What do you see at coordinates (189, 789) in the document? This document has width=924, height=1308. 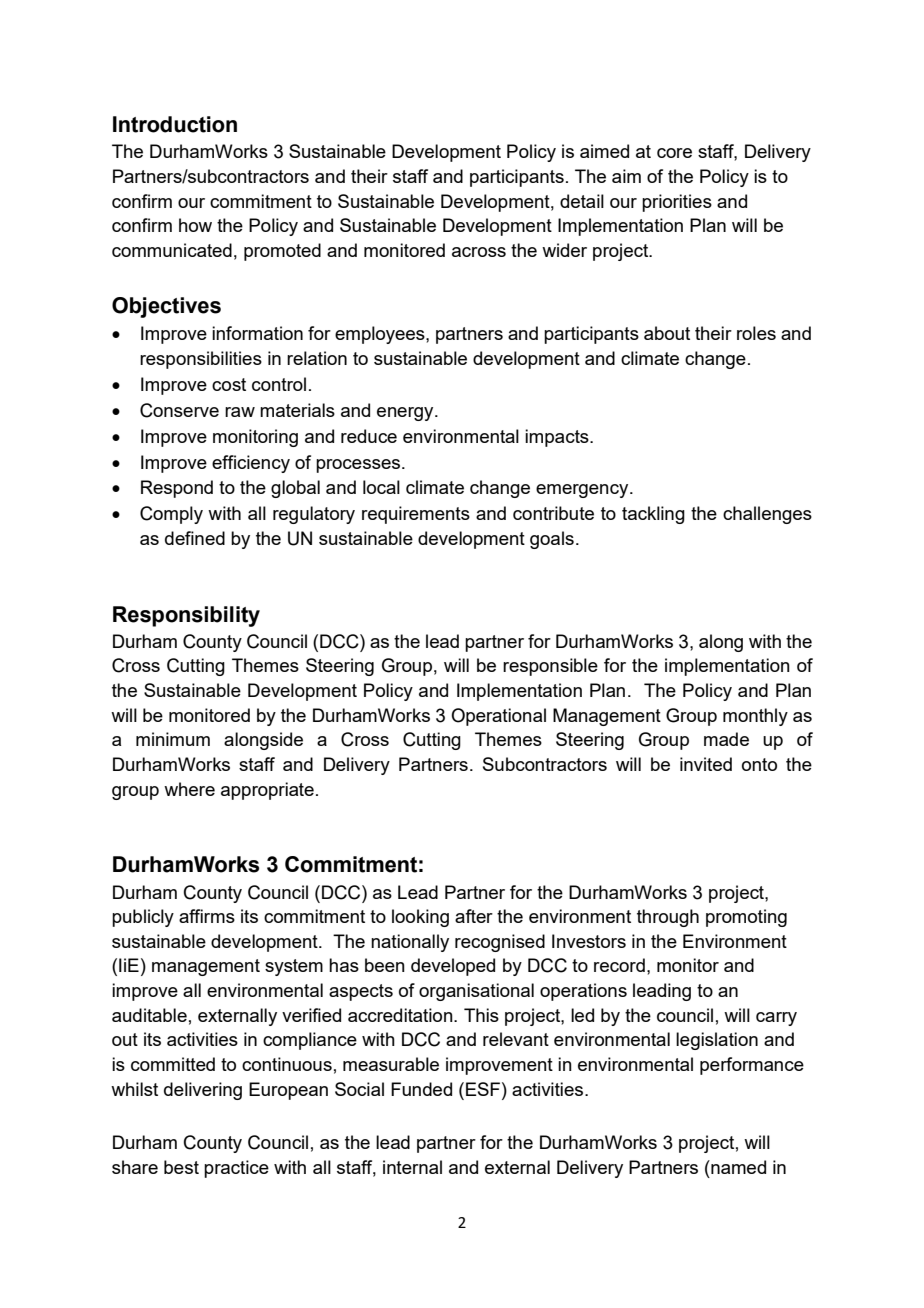 I see `where` at bounding box center [189, 789].
